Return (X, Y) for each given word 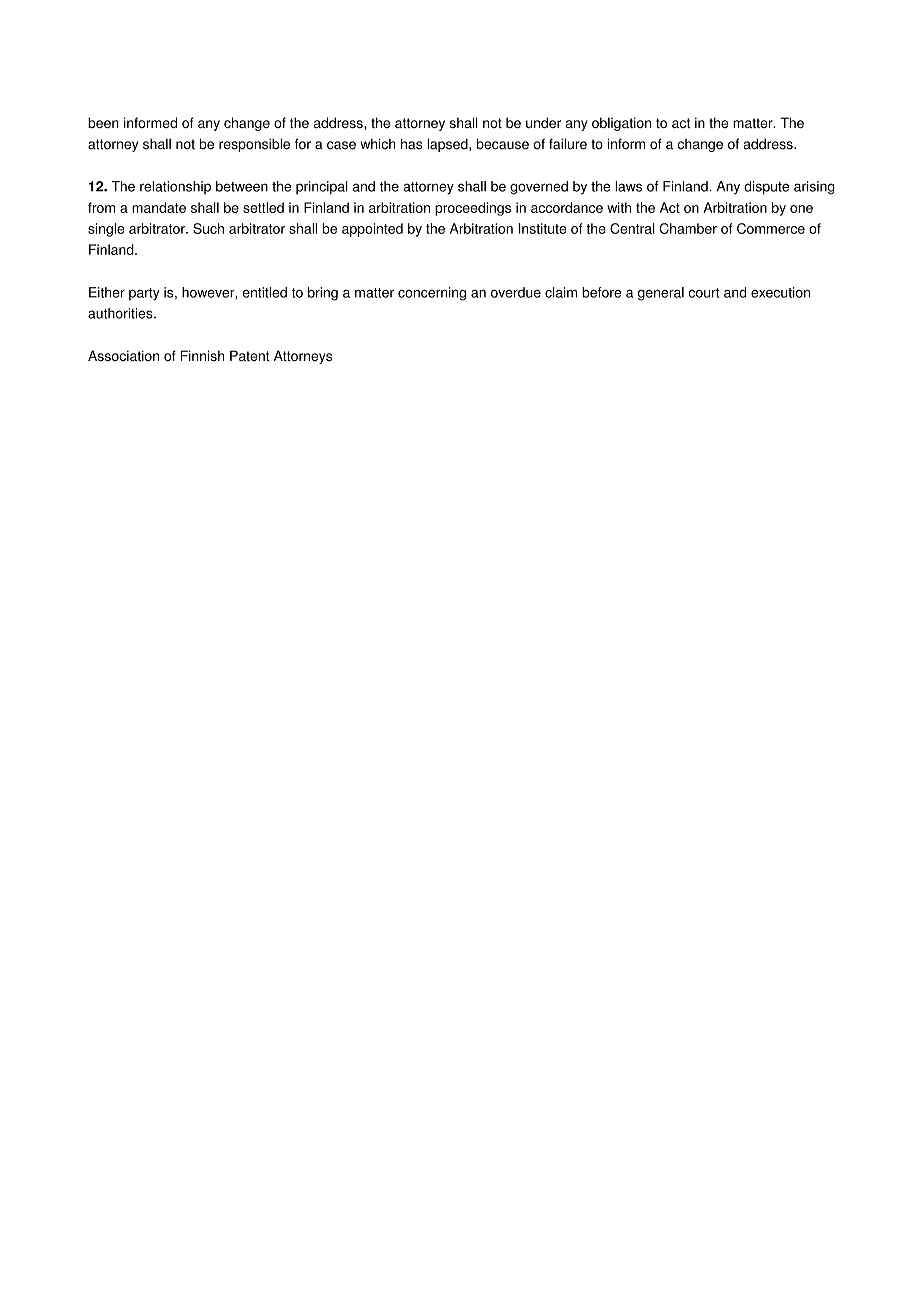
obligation (621, 124)
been (103, 122)
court (704, 293)
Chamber (688, 228)
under (543, 122)
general (661, 294)
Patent (250, 356)
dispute (766, 188)
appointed (372, 230)
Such (208, 228)
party (144, 294)
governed (539, 188)
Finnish (202, 356)
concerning (432, 294)
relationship (175, 187)
